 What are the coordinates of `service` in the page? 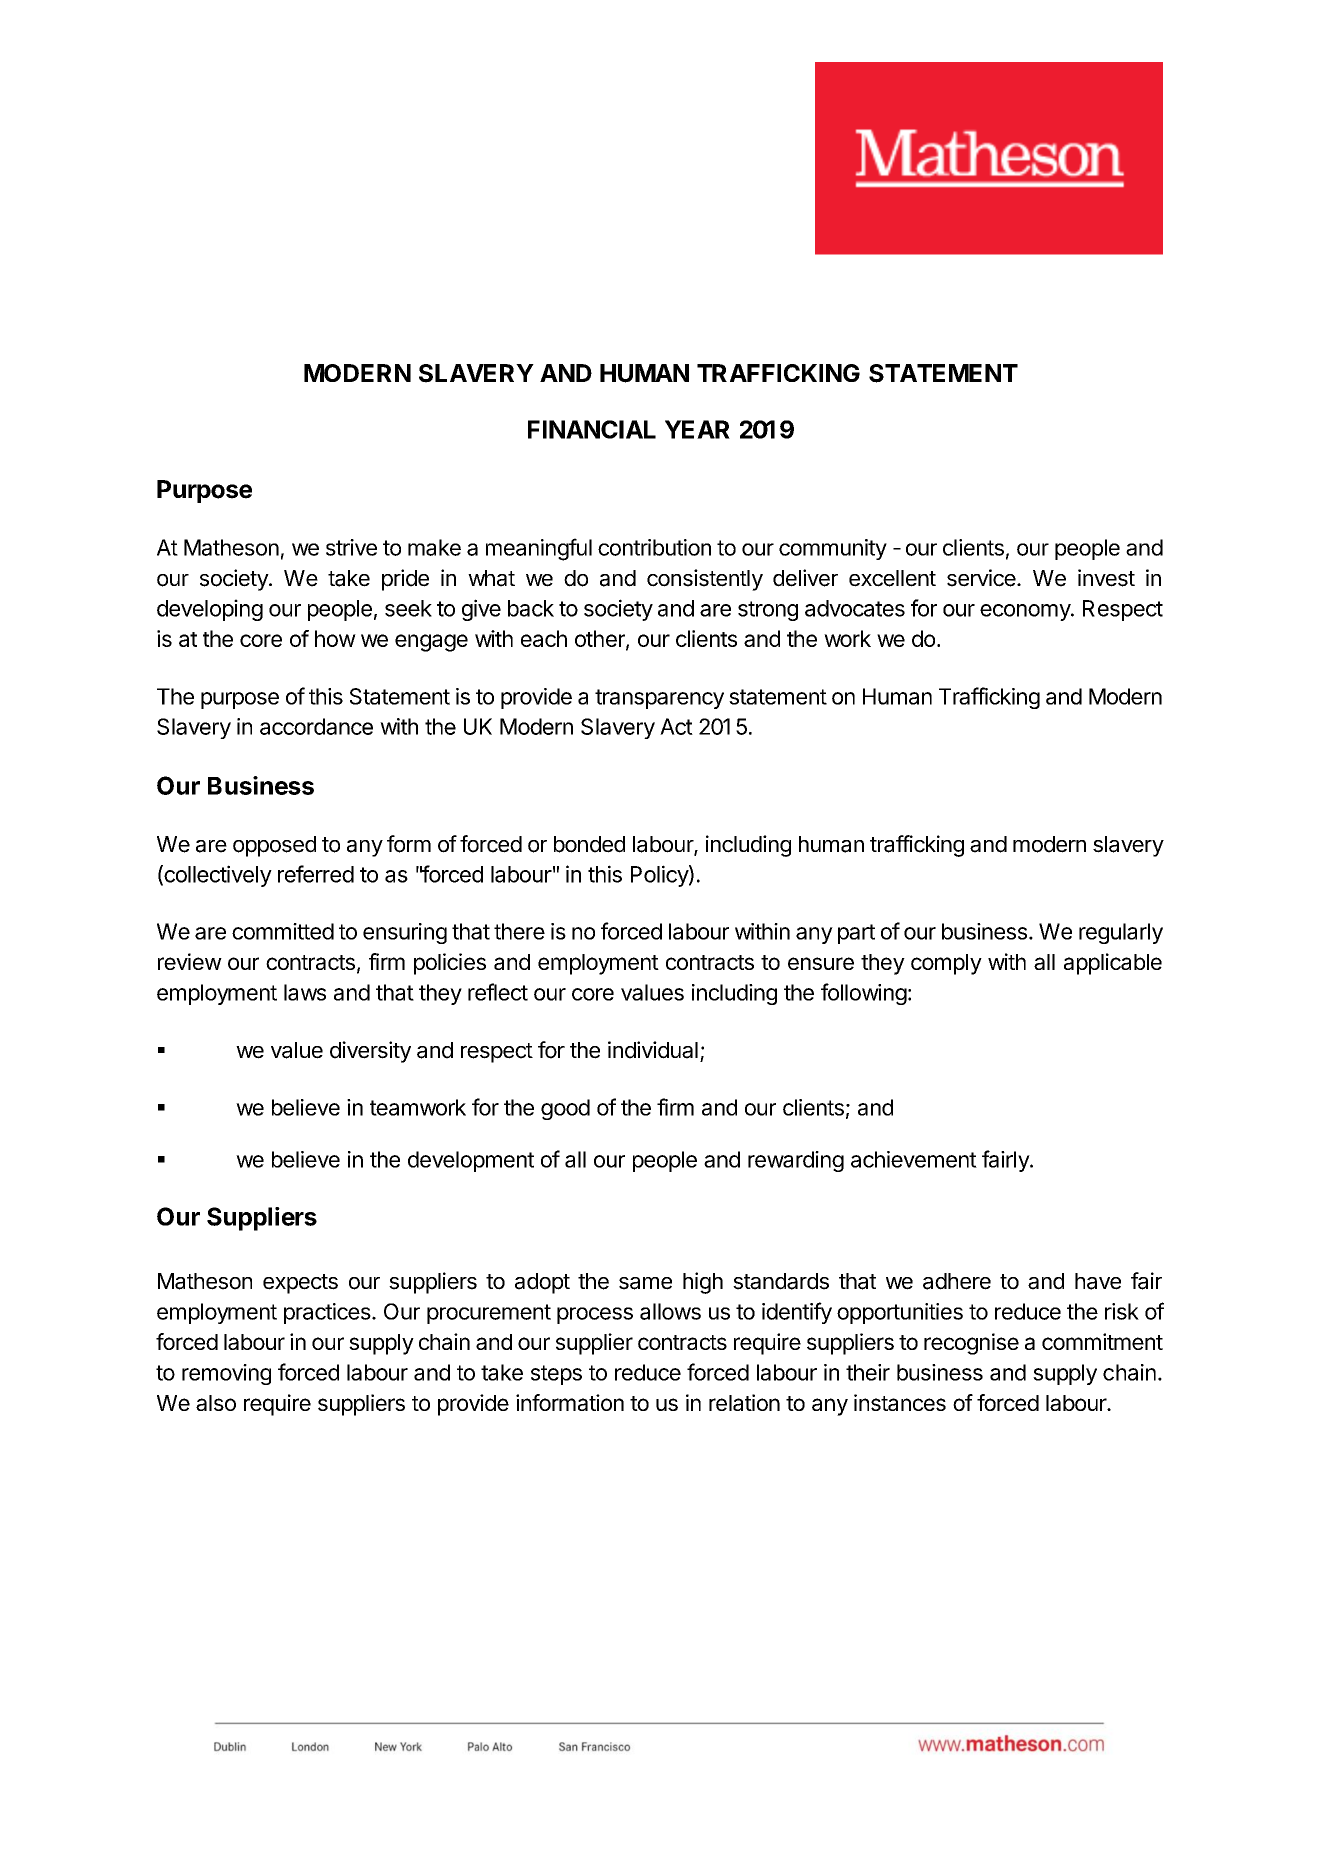 It's located at (982, 578).
